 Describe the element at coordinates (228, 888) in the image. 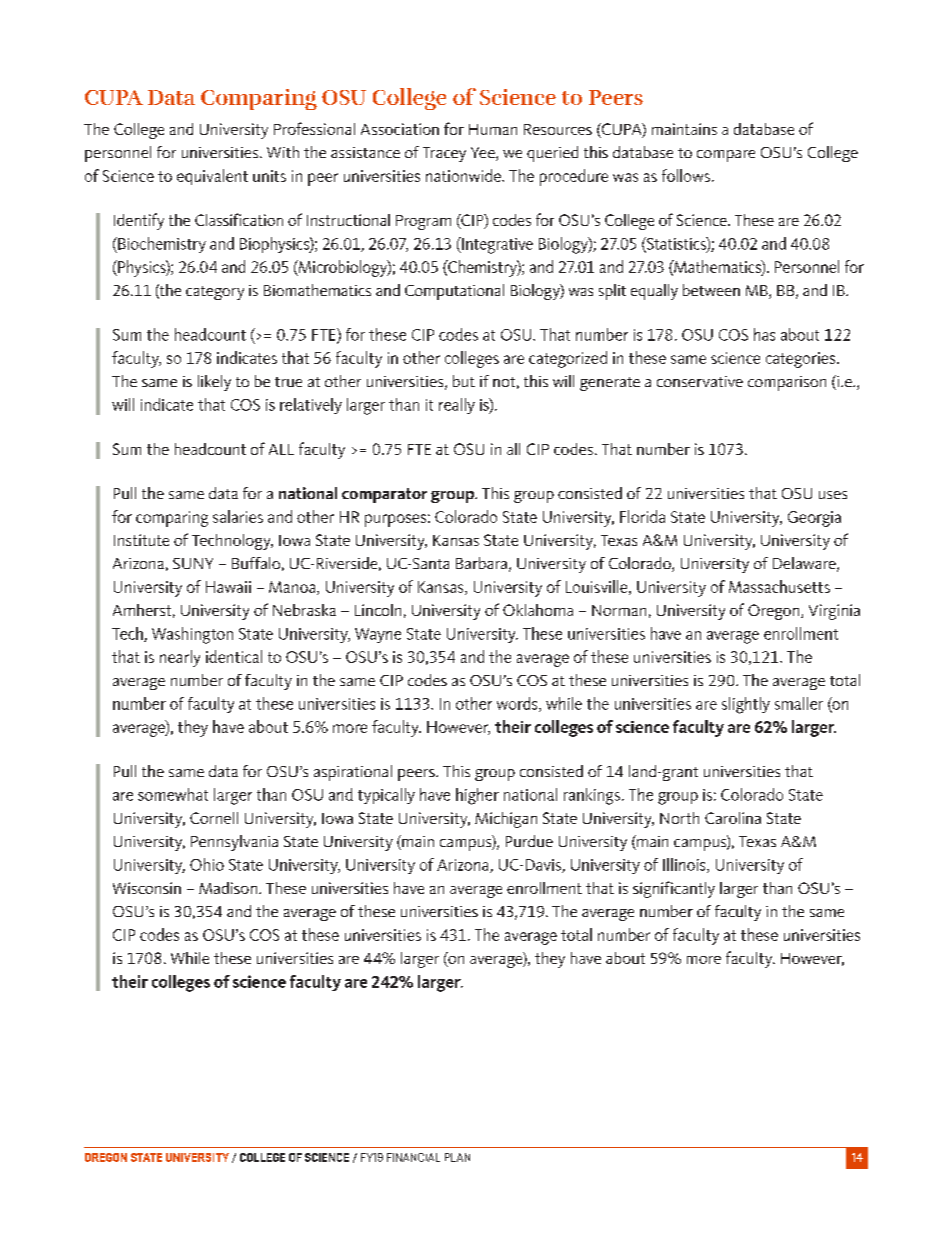

I see `Madison` at that location.
